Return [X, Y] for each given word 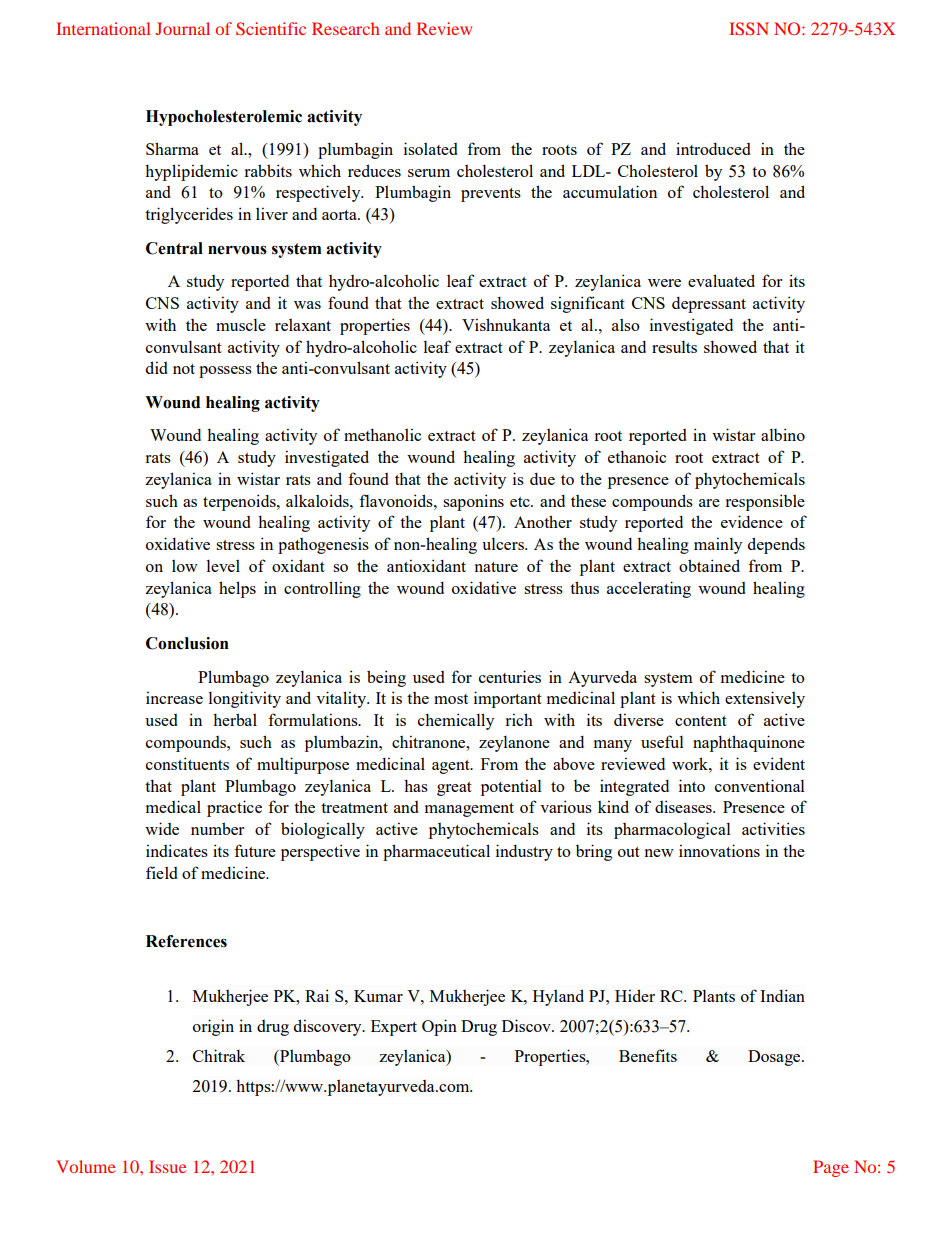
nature [496, 567]
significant [588, 304]
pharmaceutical [436, 852]
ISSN [749, 28]
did [157, 367]
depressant [709, 304]
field [162, 872]
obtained [709, 565]
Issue [167, 1166]
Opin [439, 1027]
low [185, 566]
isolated [431, 148]
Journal [183, 28]
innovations [719, 850]
